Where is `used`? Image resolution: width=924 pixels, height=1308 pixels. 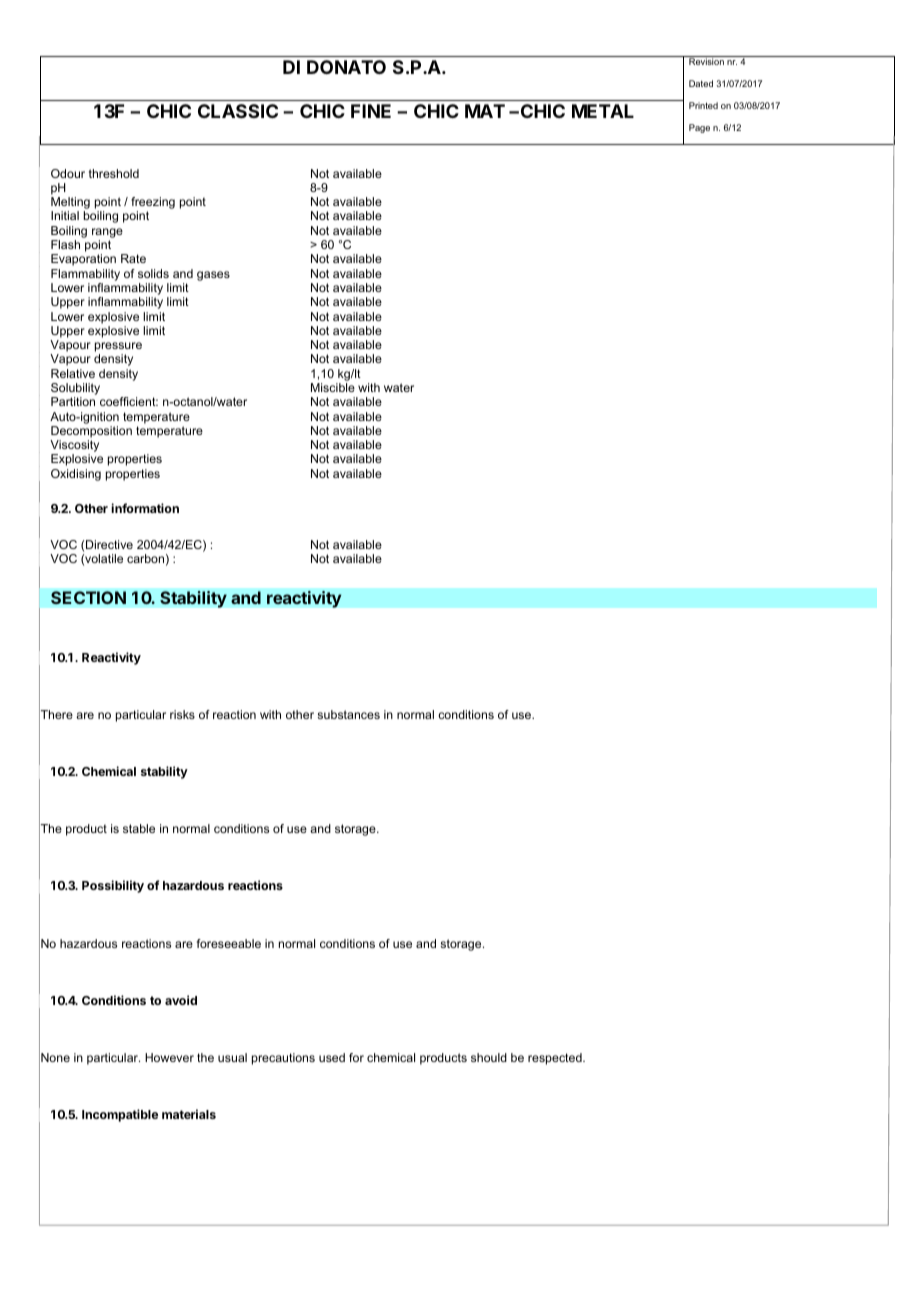
used is located at coordinates (332, 1057).
